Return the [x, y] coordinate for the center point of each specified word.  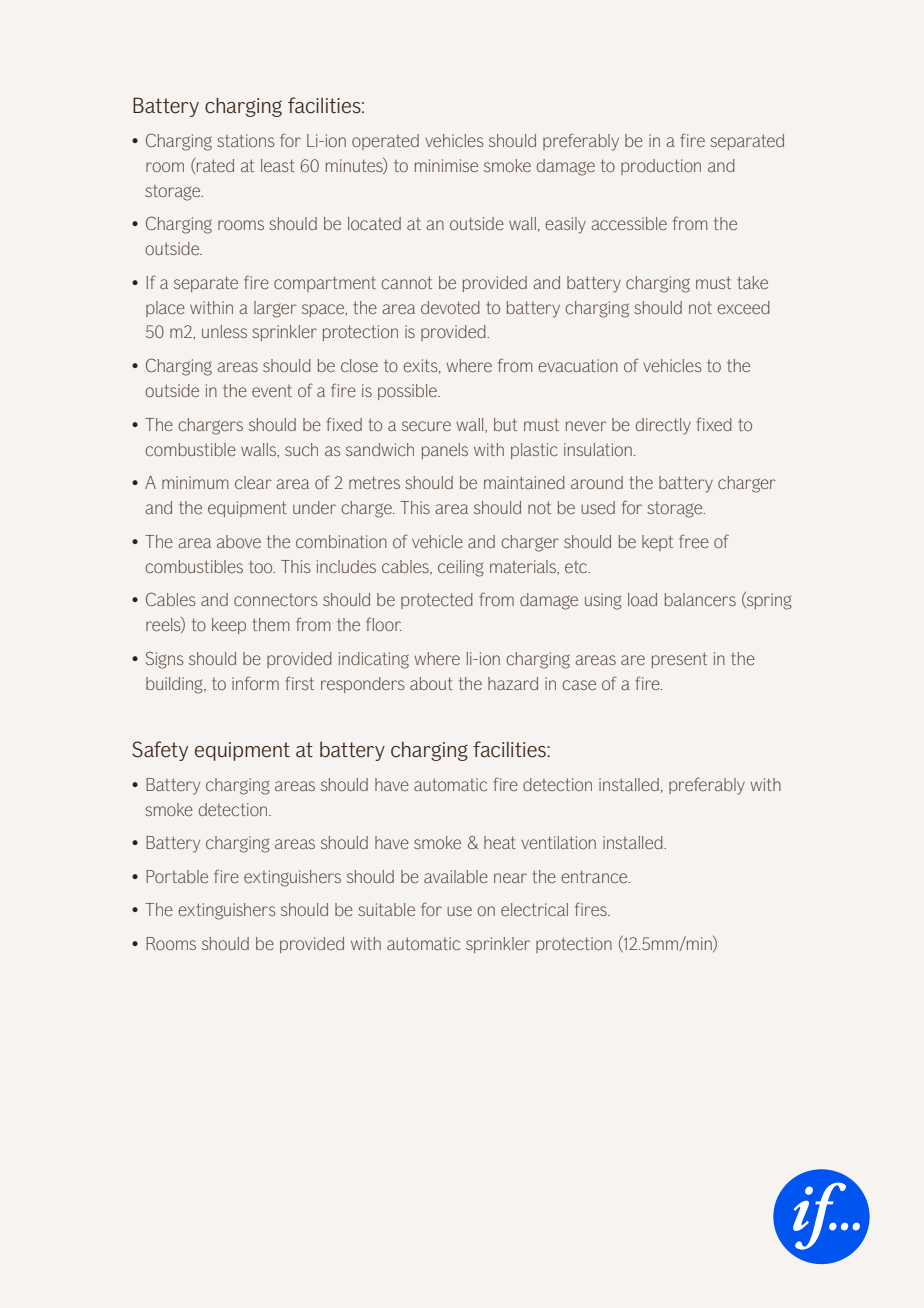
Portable [177, 876]
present [679, 660]
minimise [446, 165]
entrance [595, 876]
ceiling [461, 568]
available [456, 876]
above [239, 541]
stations [246, 140]
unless [224, 331]
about [431, 683]
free [694, 541]
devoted [450, 307]
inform [255, 683]
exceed [743, 307]
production [661, 167]
